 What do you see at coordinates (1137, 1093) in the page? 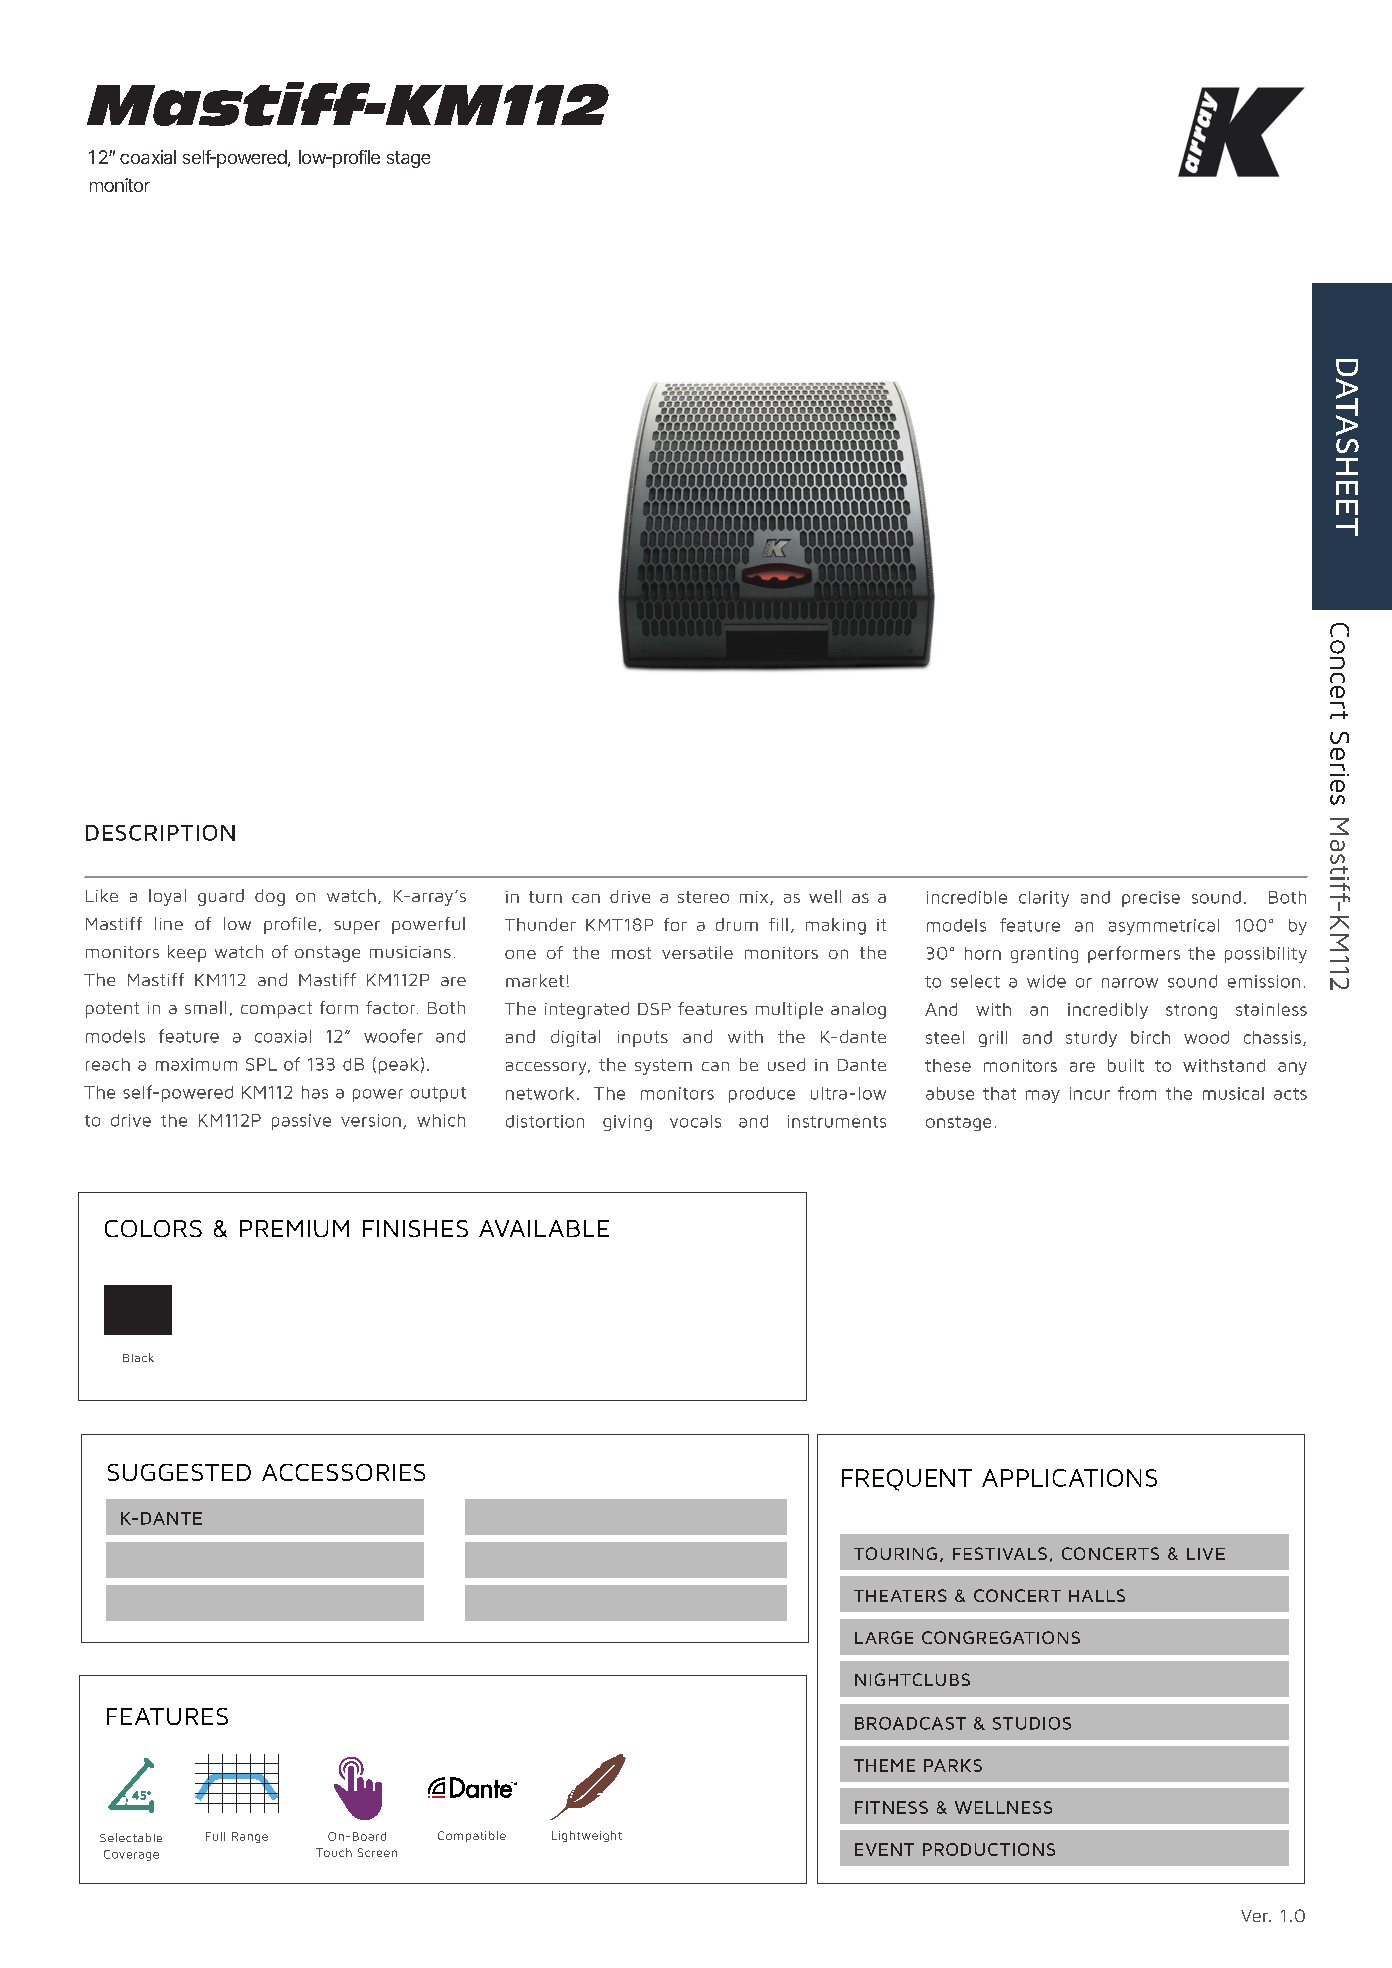
I see `from` at bounding box center [1137, 1093].
